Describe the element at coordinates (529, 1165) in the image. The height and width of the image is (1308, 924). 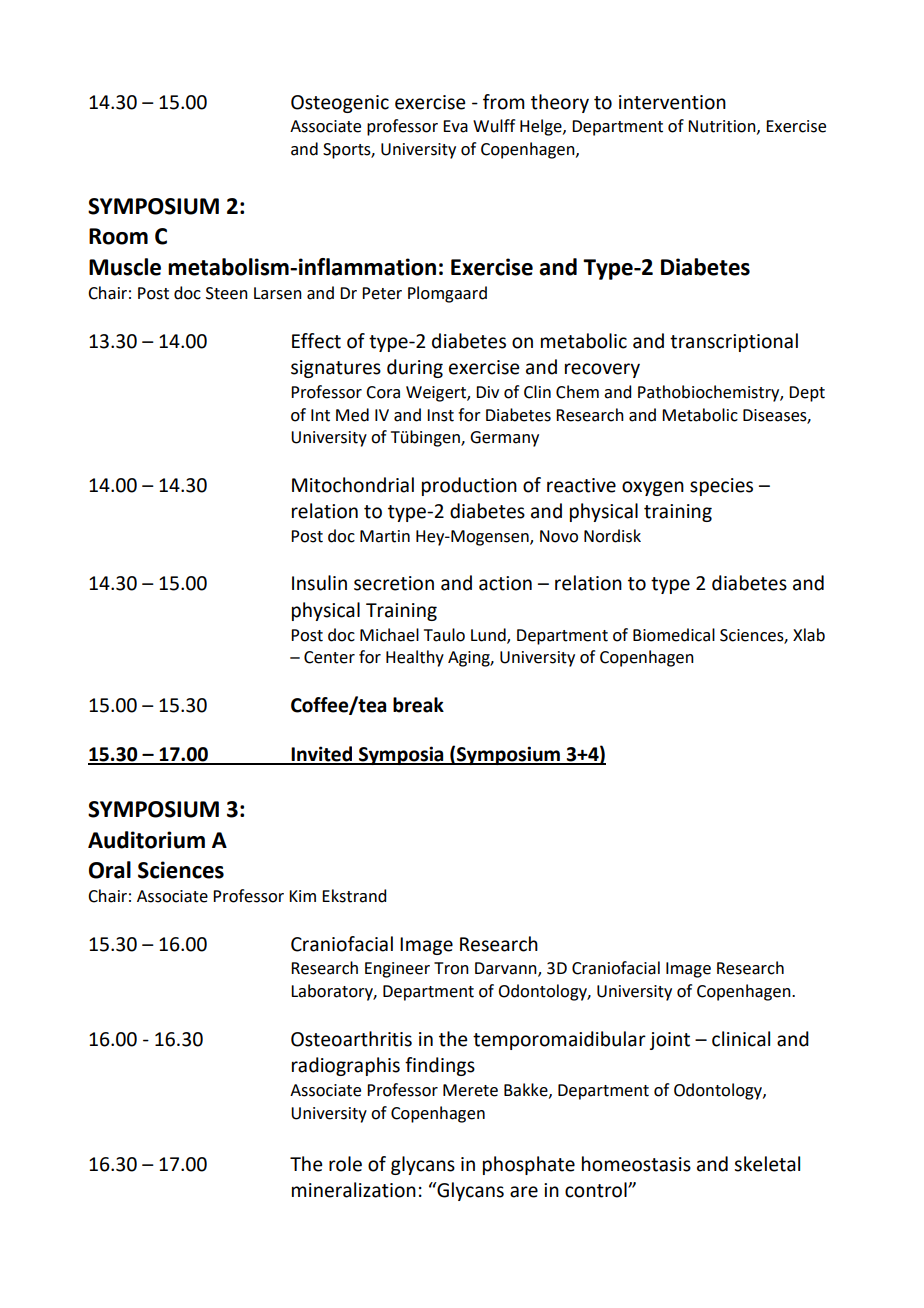
I see `phosphate` at that location.
